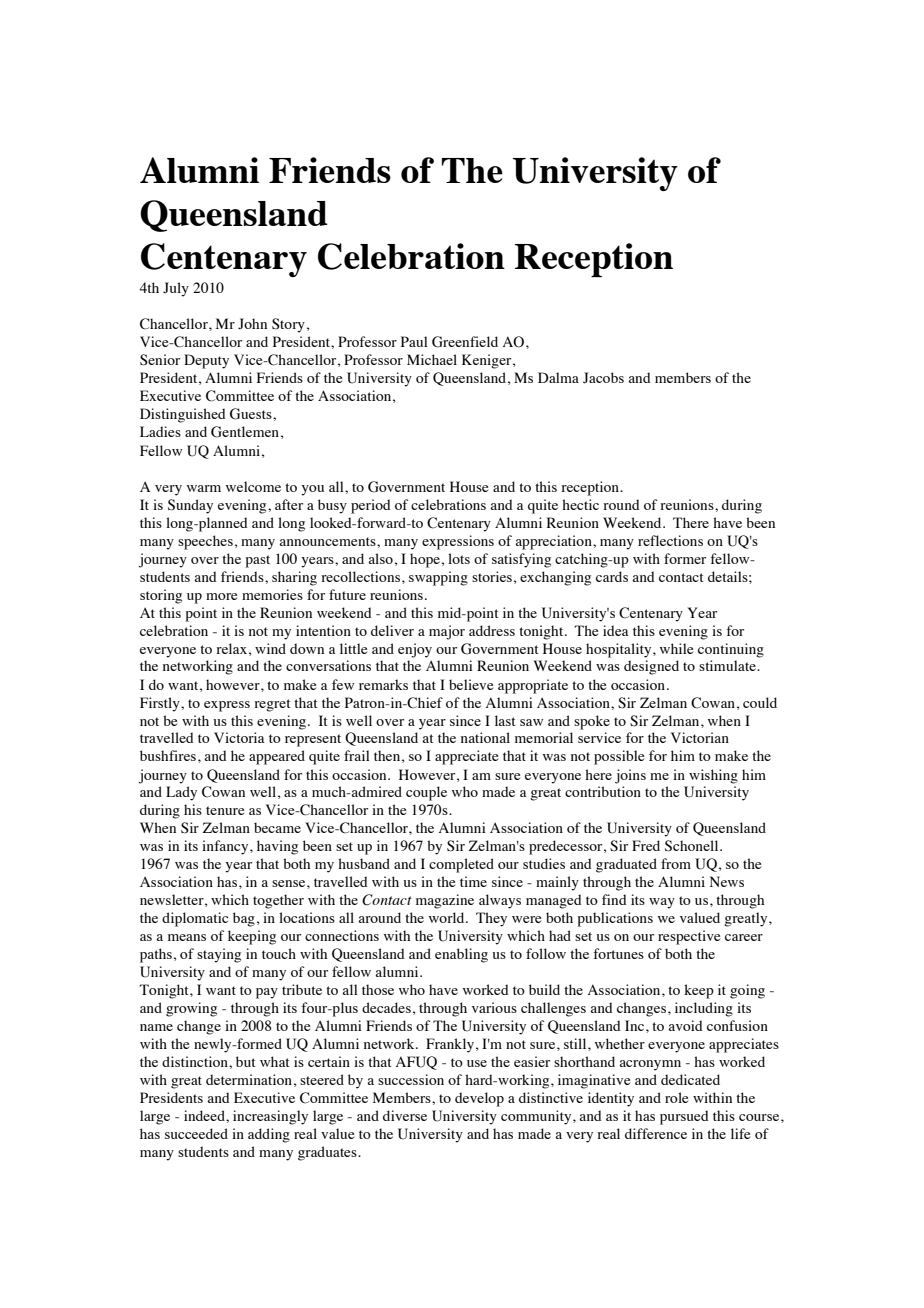  Describe the element at coordinates (684, 1117) in the screenshot. I see `pursued` at that location.
